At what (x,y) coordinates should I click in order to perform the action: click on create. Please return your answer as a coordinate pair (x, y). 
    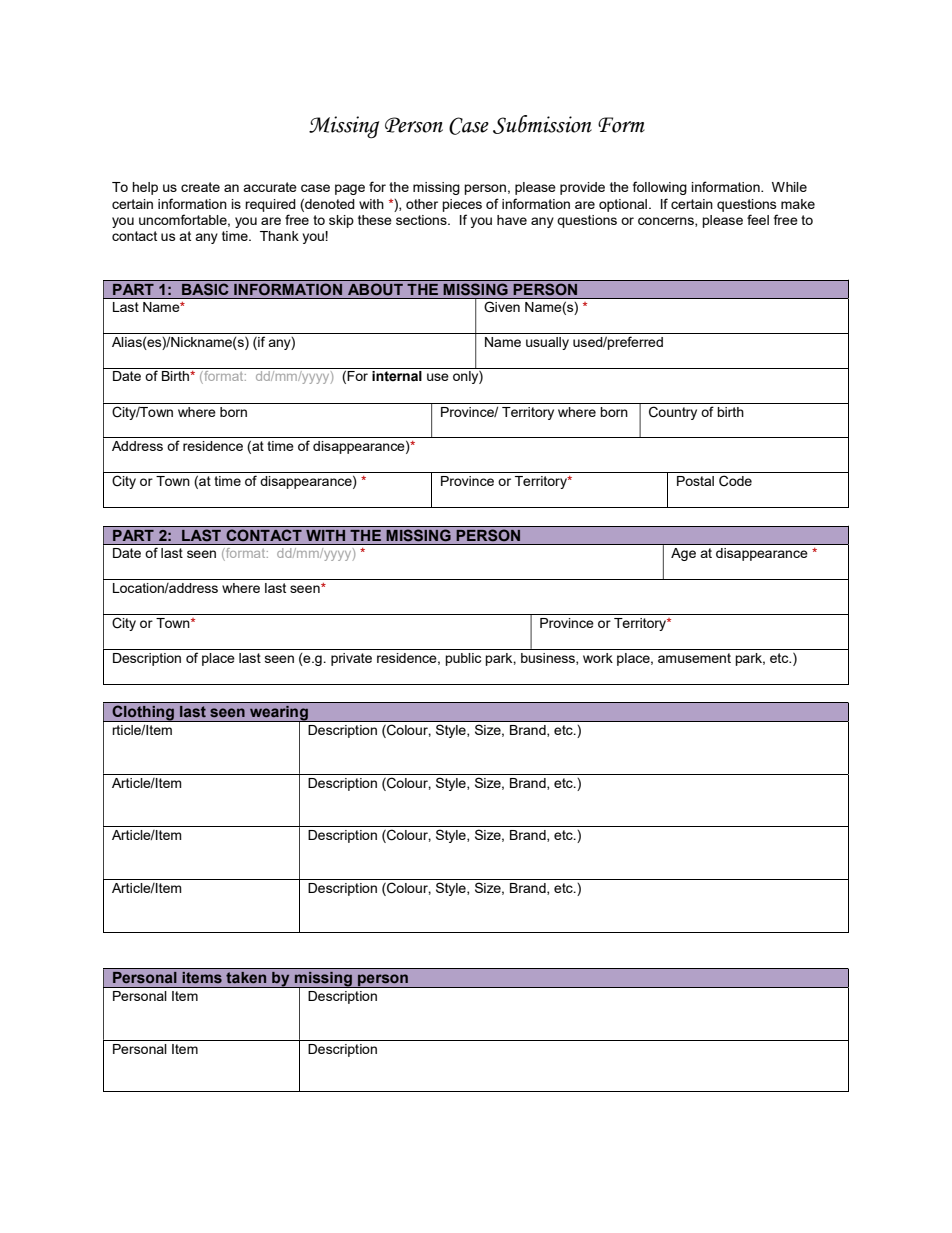
    Looking at the image, I should click on (200, 187).
